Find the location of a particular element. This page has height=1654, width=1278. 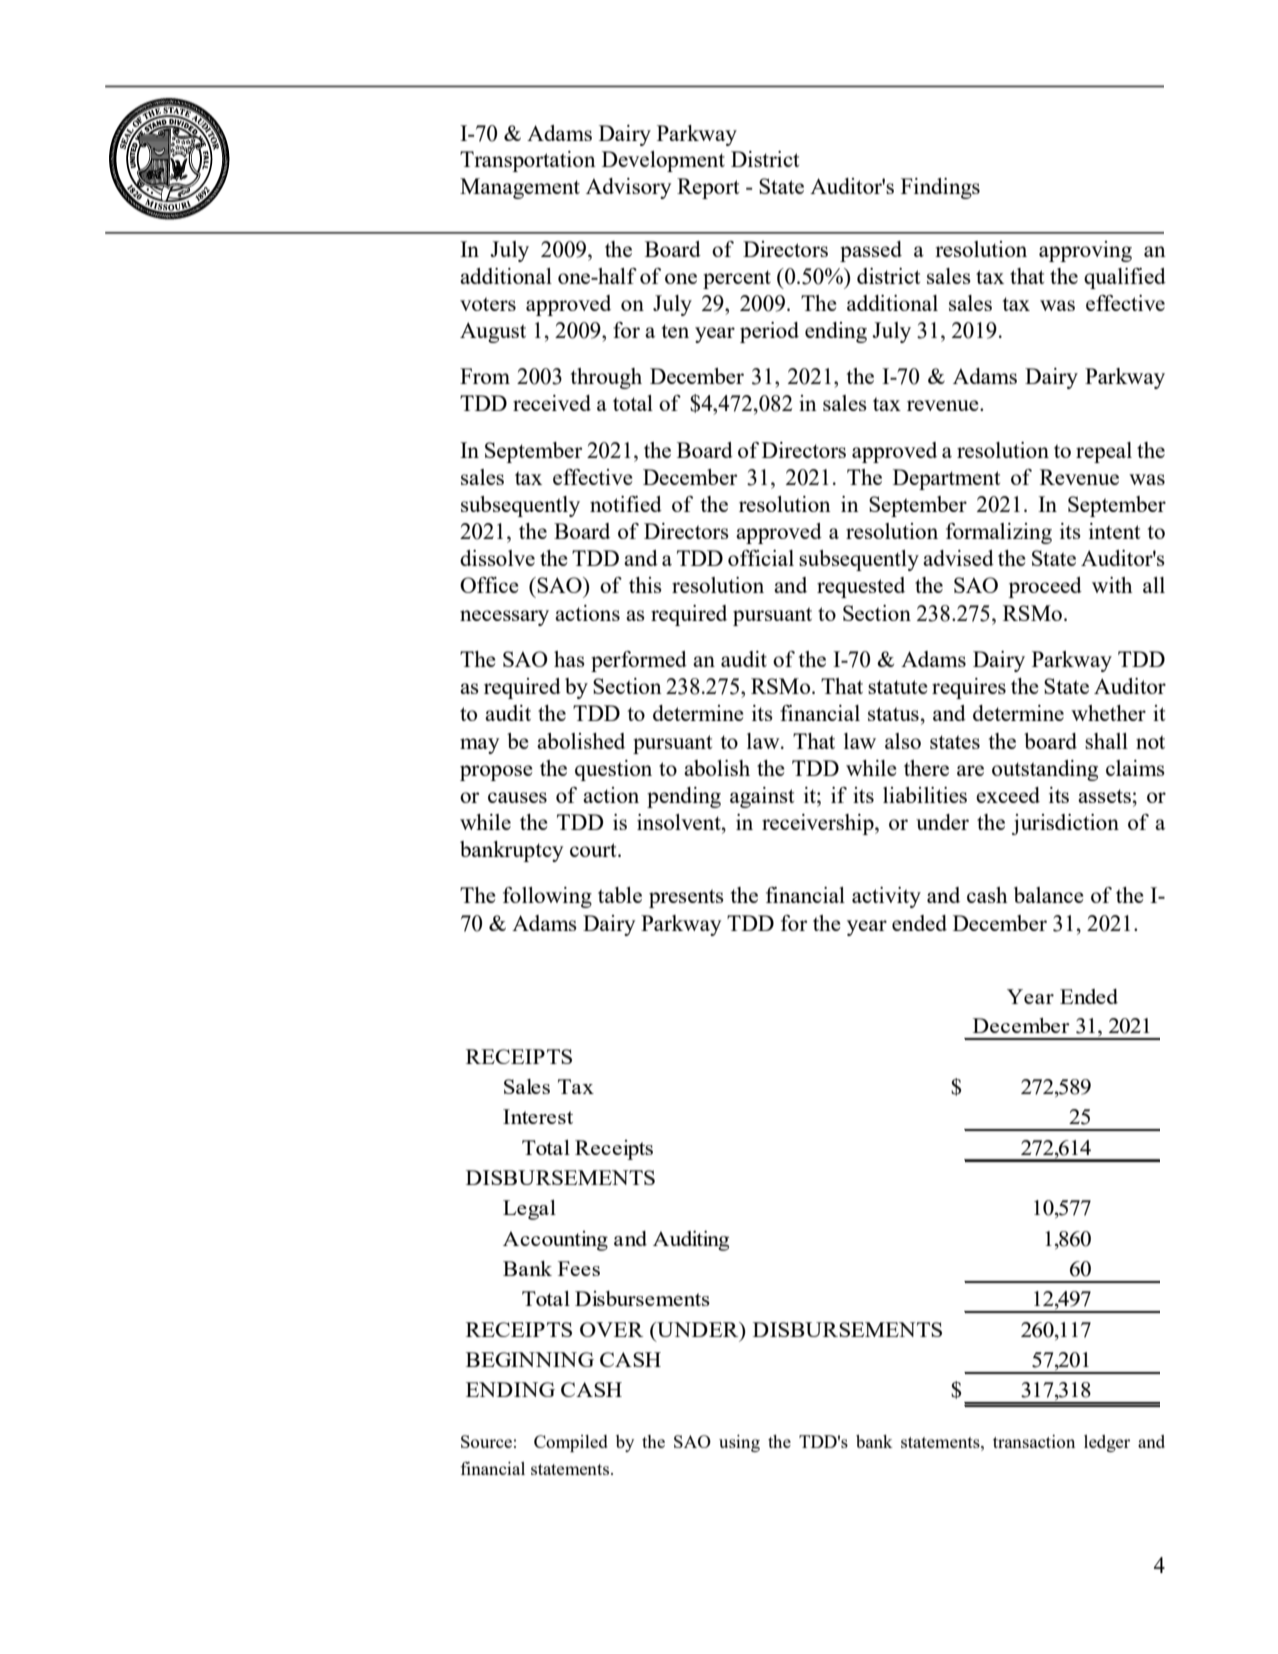

using is located at coordinates (739, 1443).
